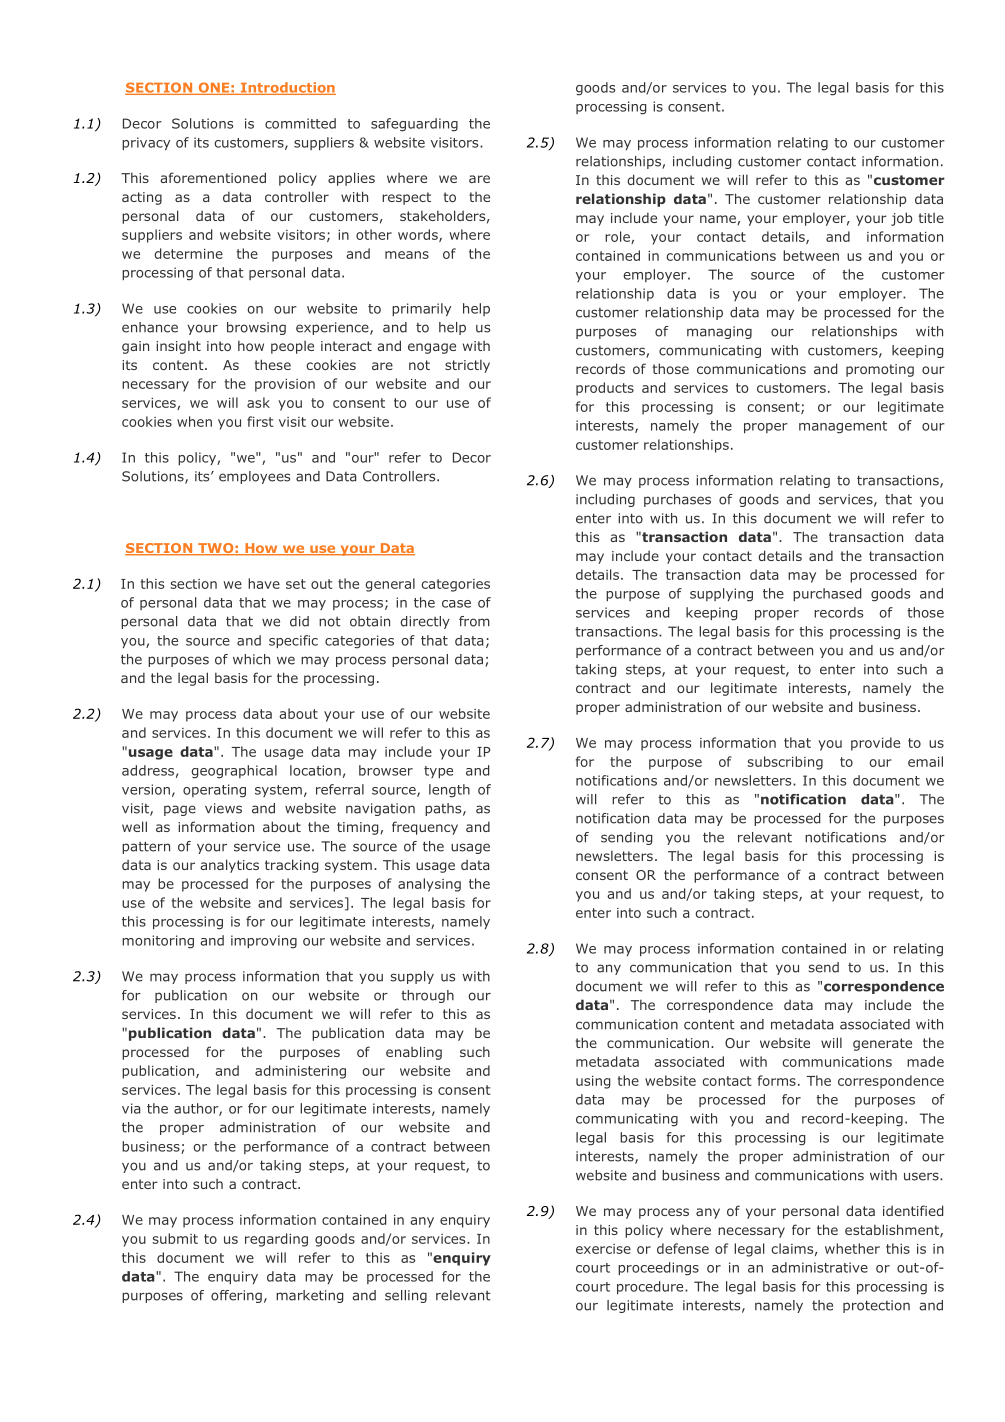 This image has height=1422, width=1005. I want to click on offering, so click(236, 1296).
